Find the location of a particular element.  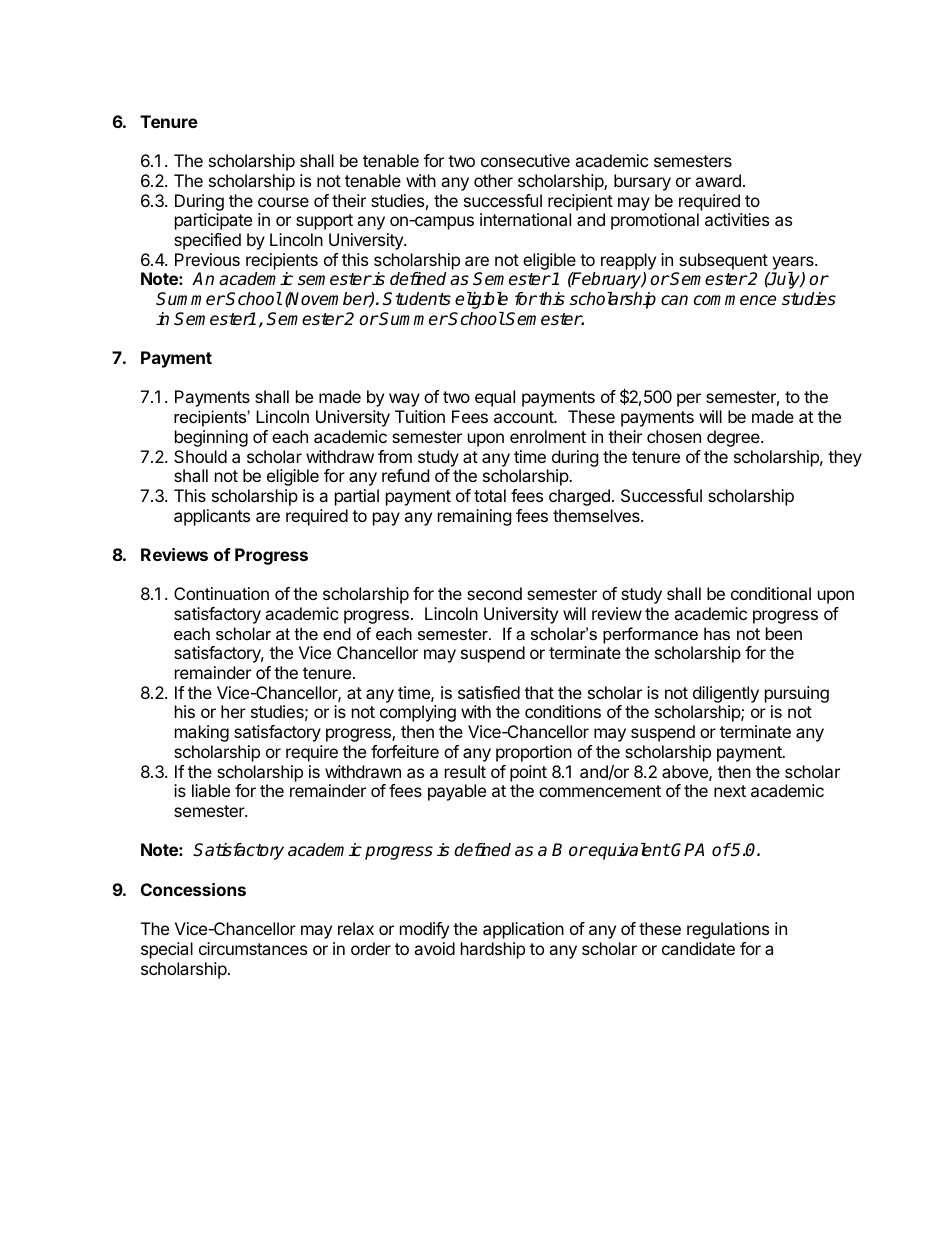

making is located at coordinates (202, 733).
